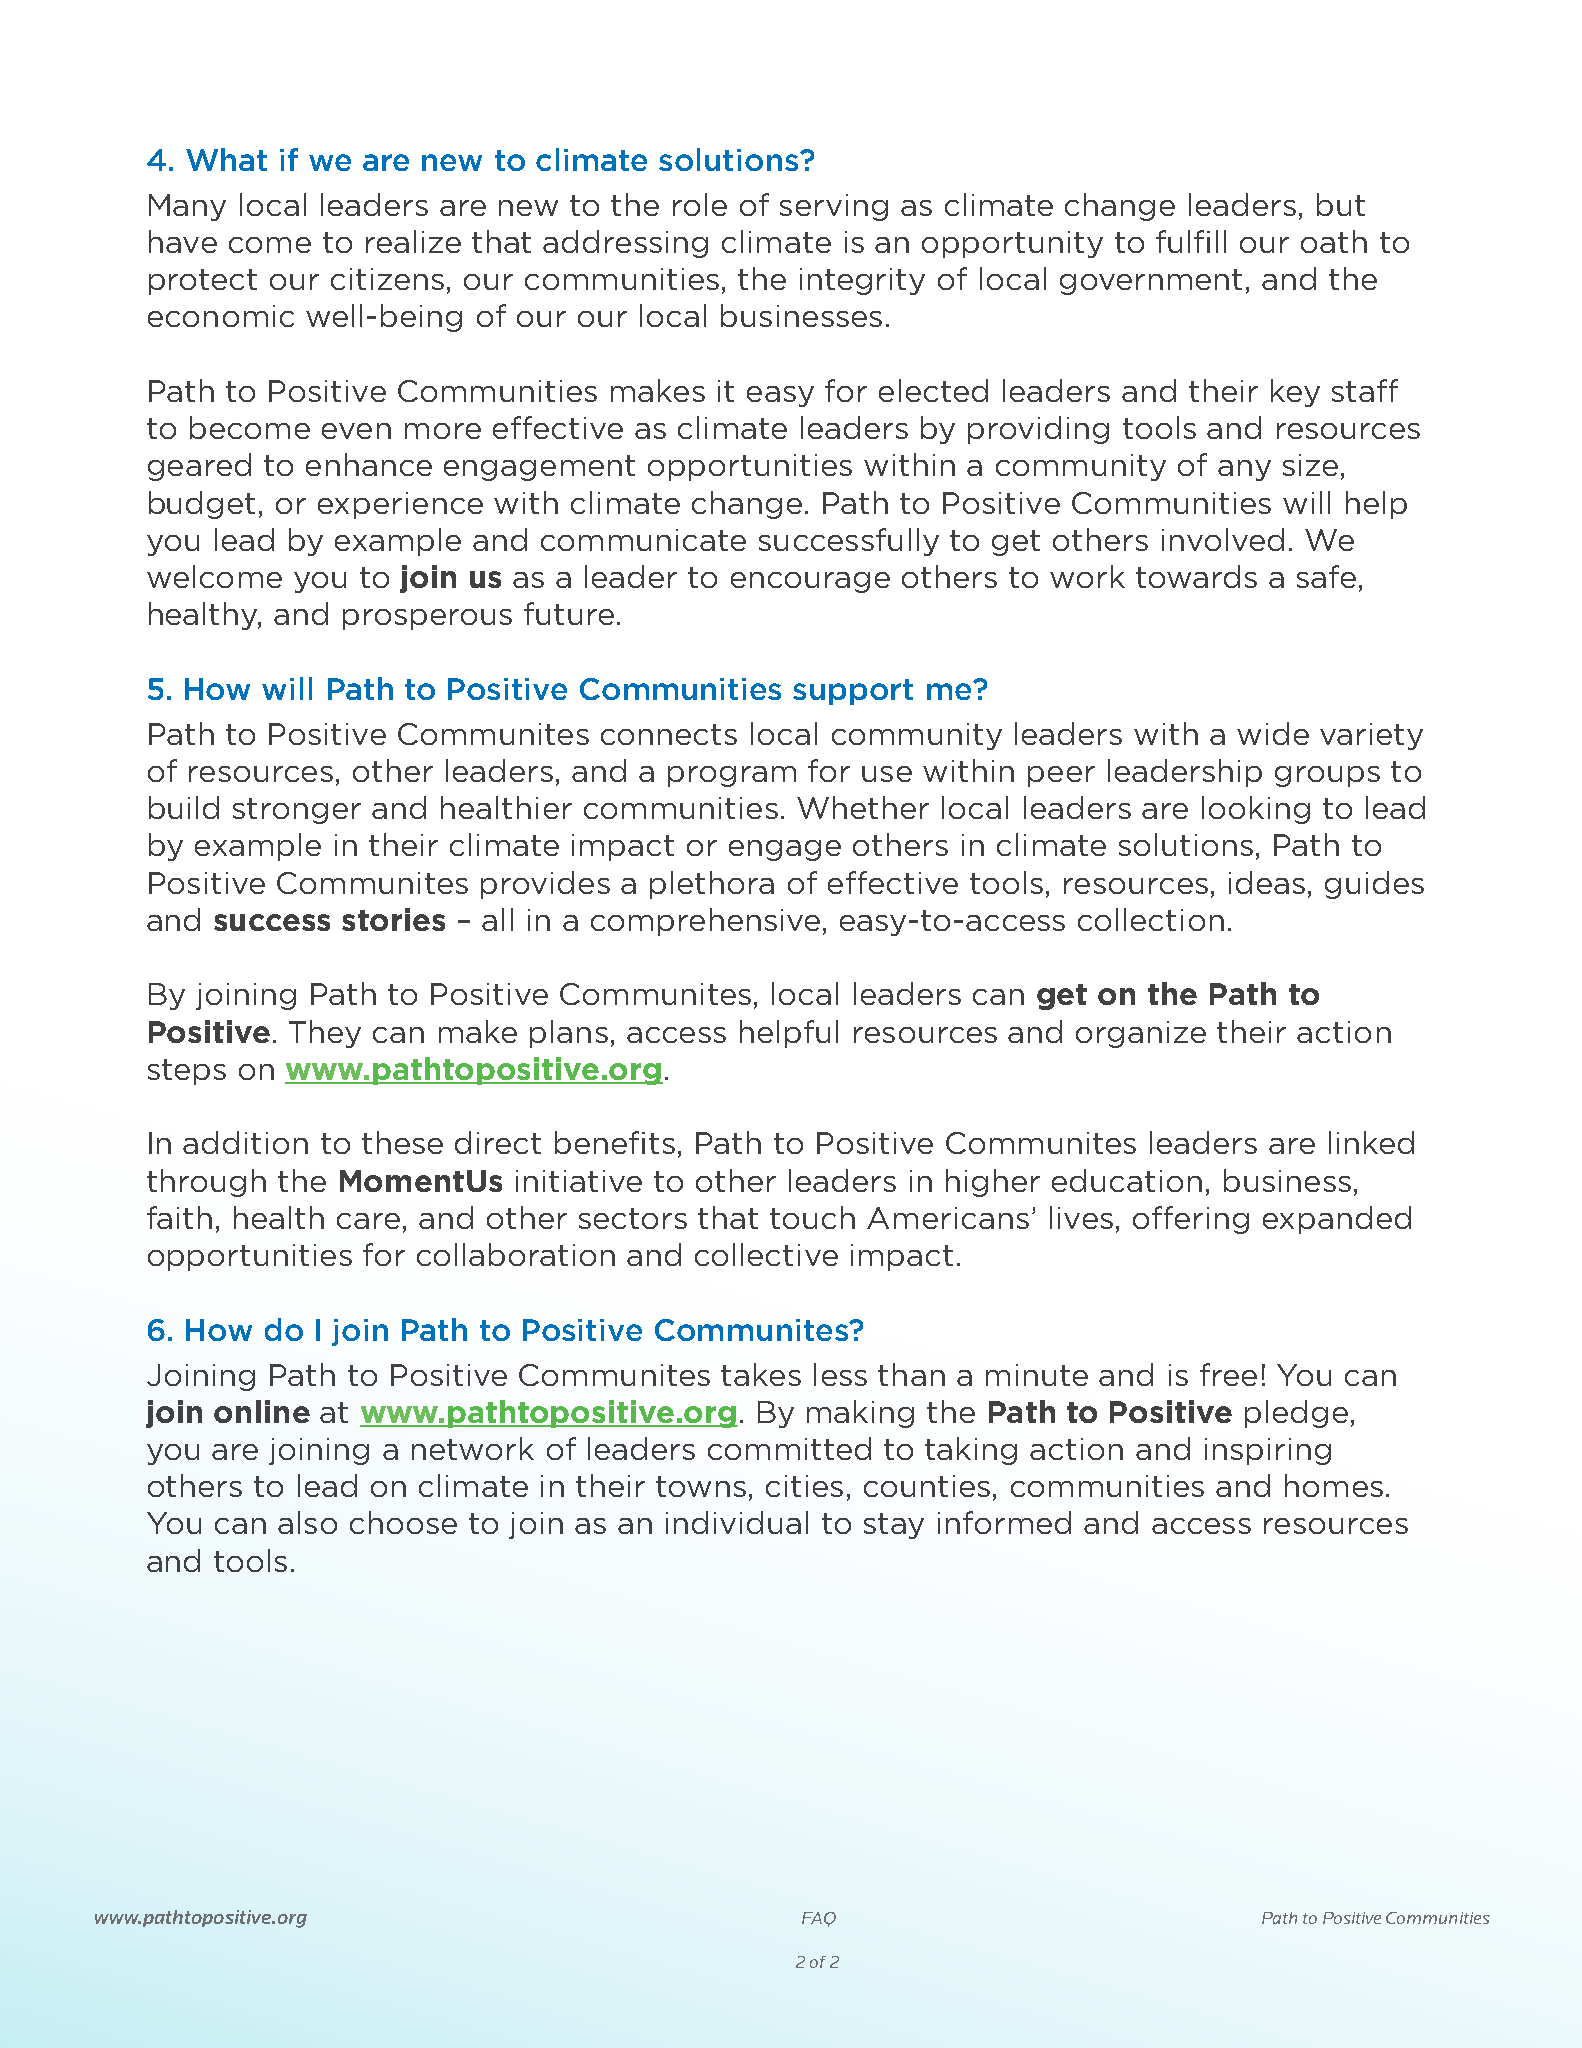 The image size is (1582, 2048). Describe the element at coordinates (569, 1034) in the screenshot. I see `plans` at that location.
